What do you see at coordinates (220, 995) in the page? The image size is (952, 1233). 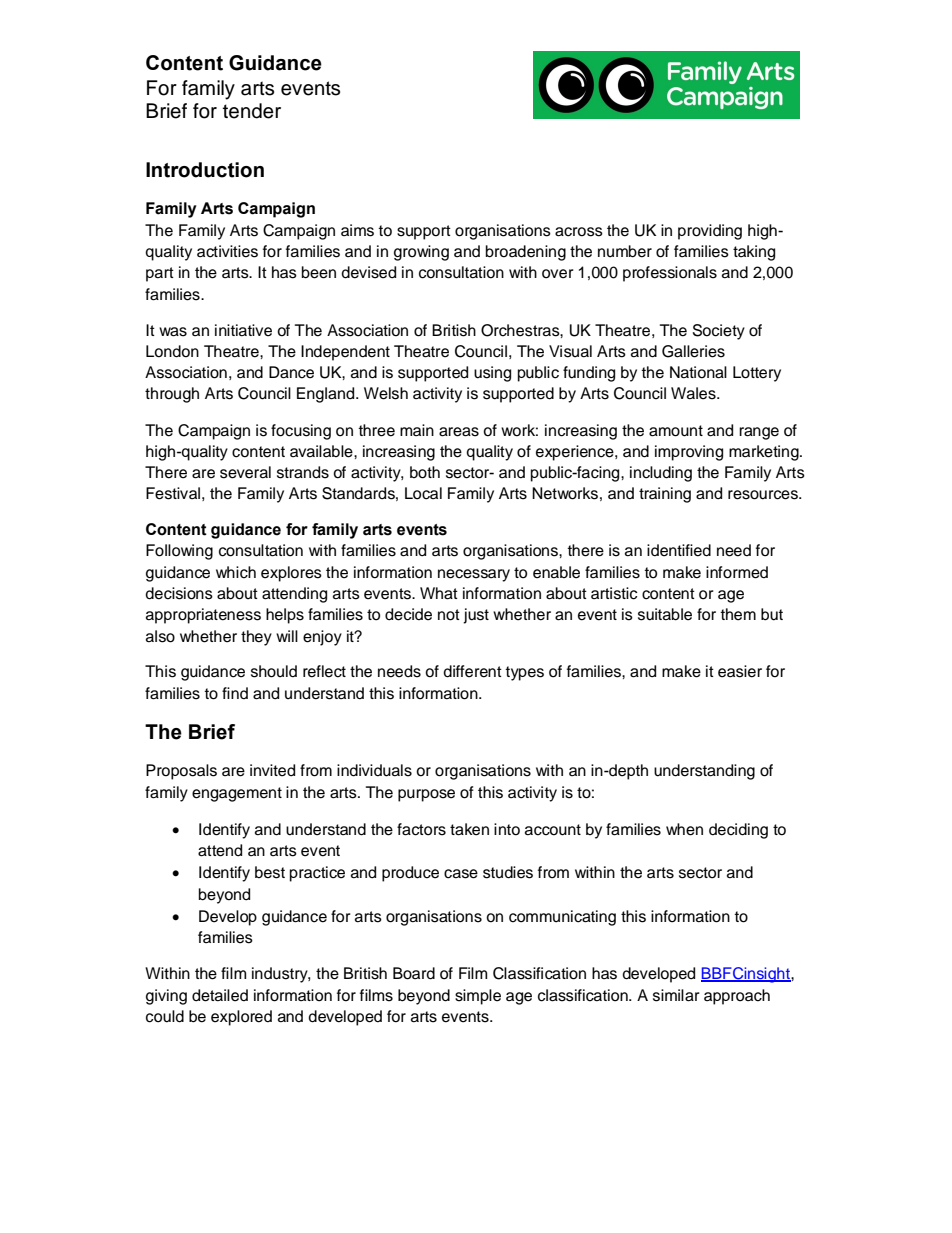 I see `detailed` at bounding box center [220, 995].
